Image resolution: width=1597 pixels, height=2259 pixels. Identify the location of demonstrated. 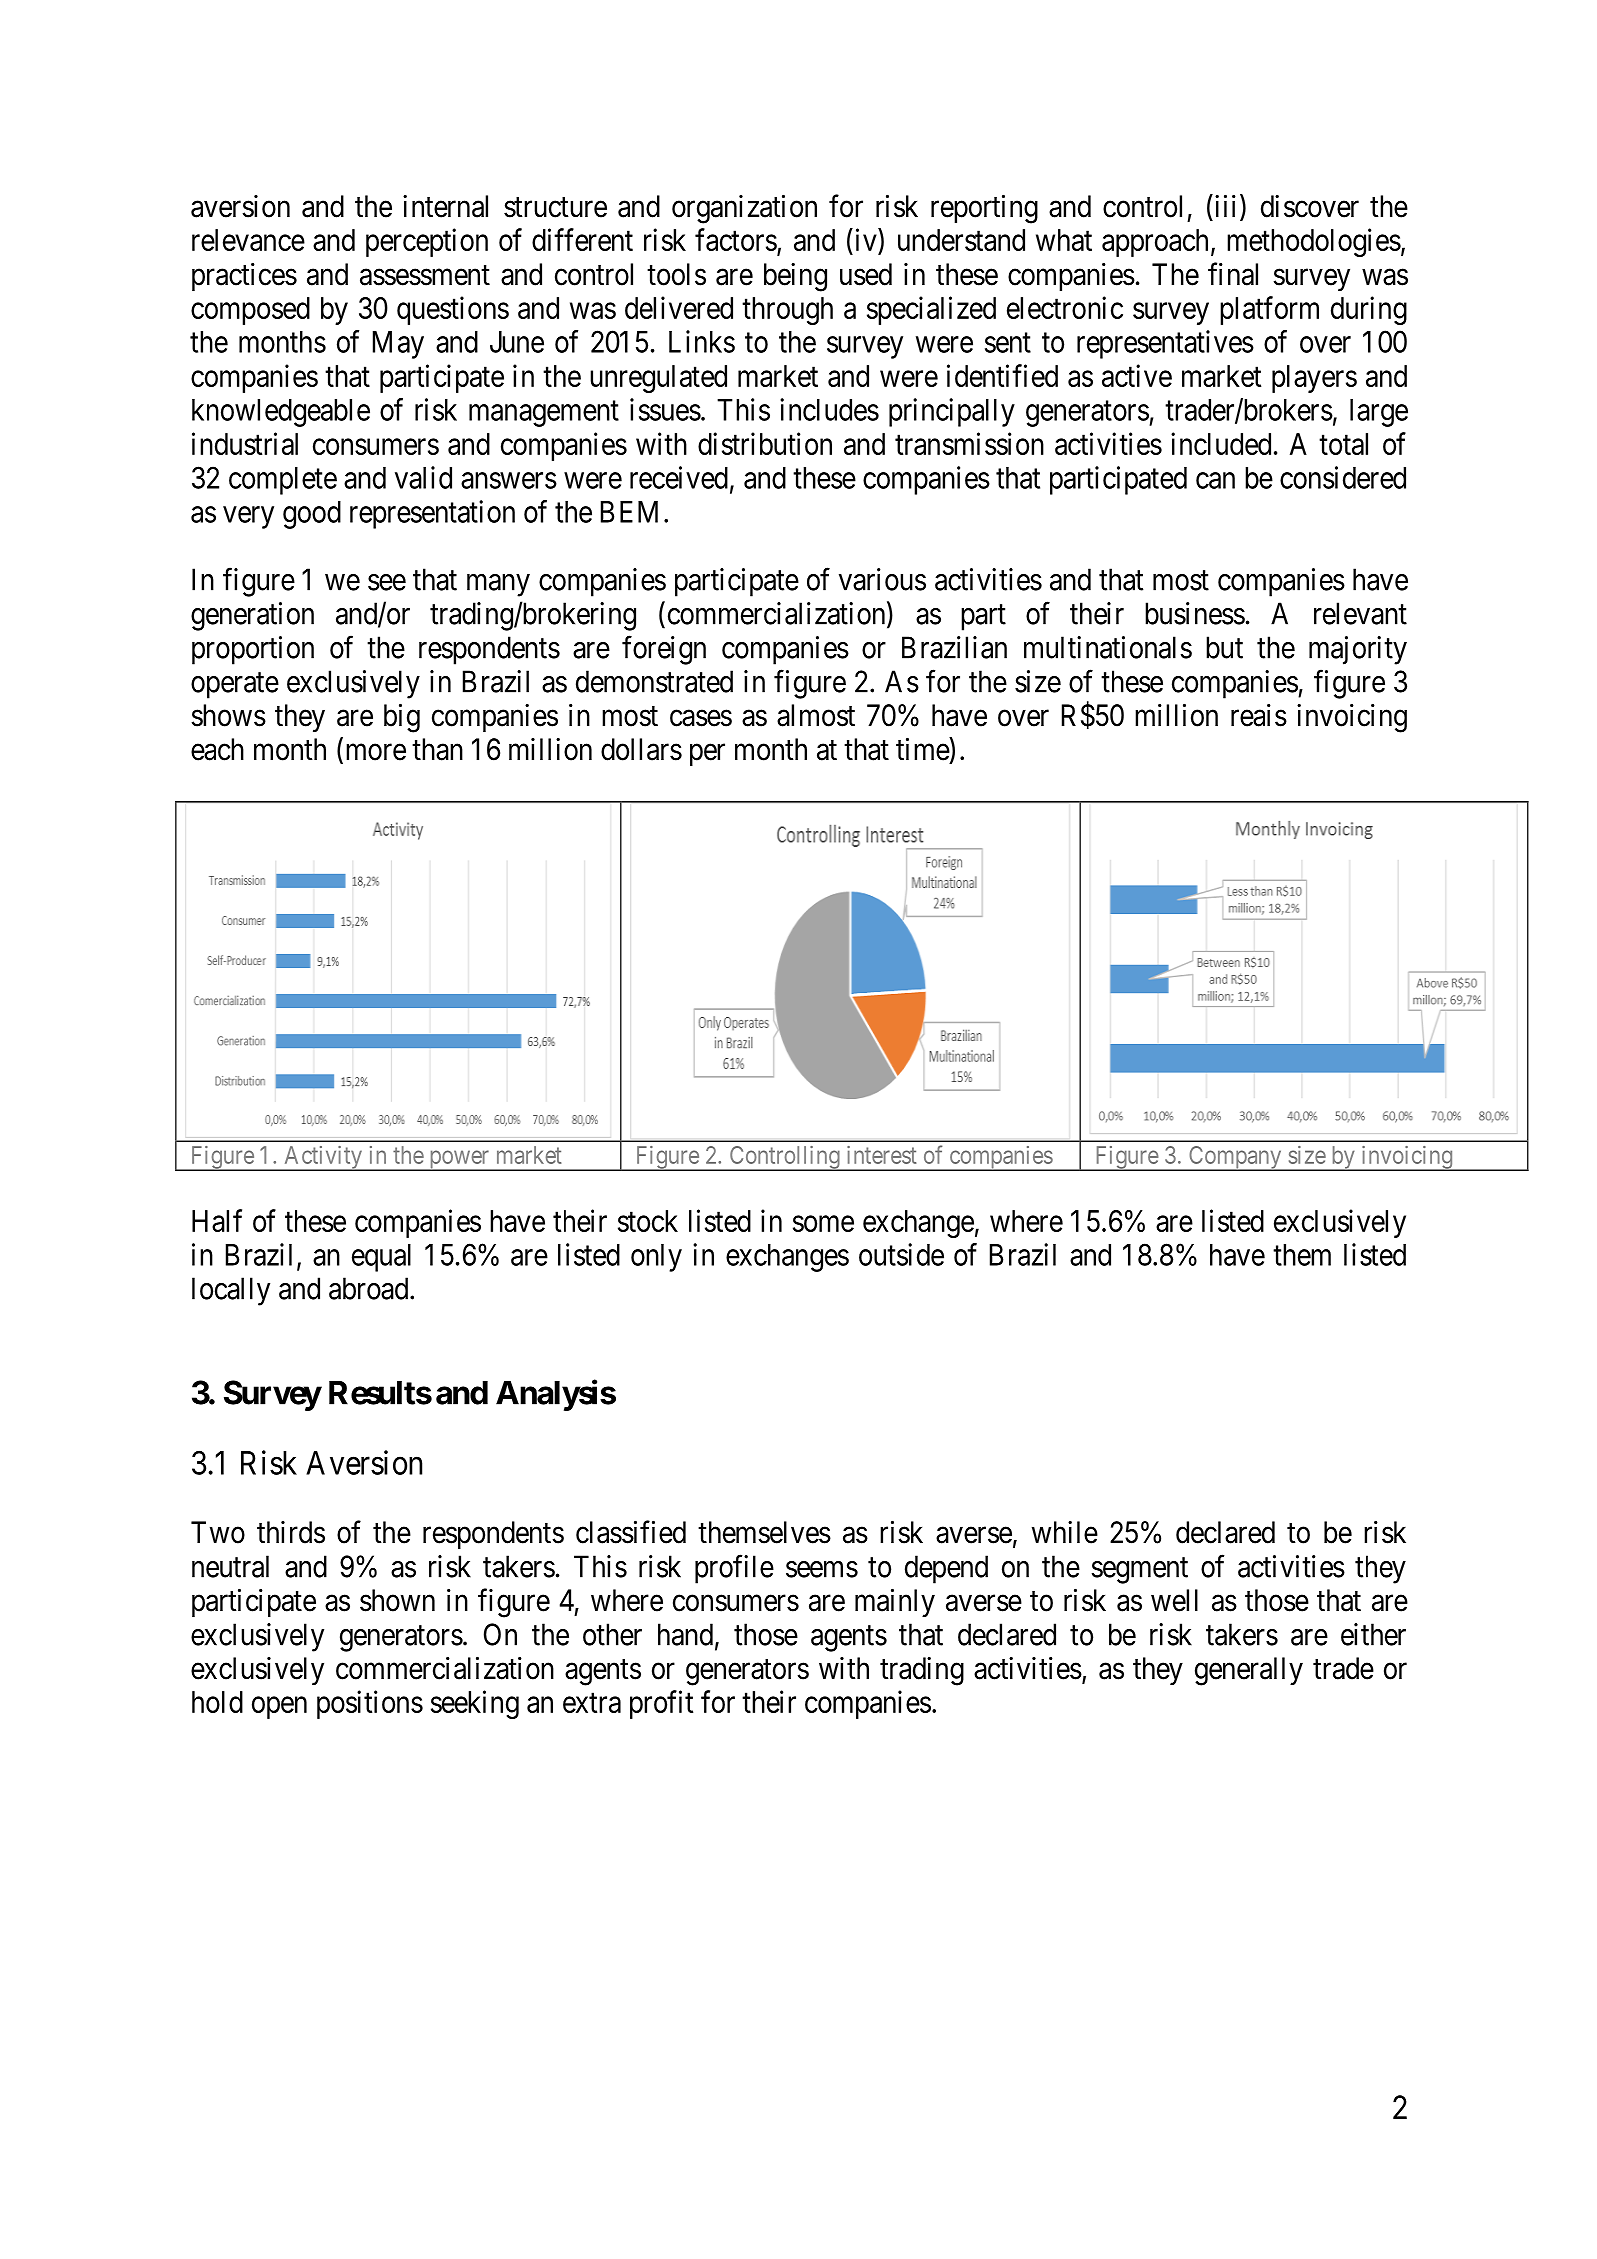
(654, 681).
